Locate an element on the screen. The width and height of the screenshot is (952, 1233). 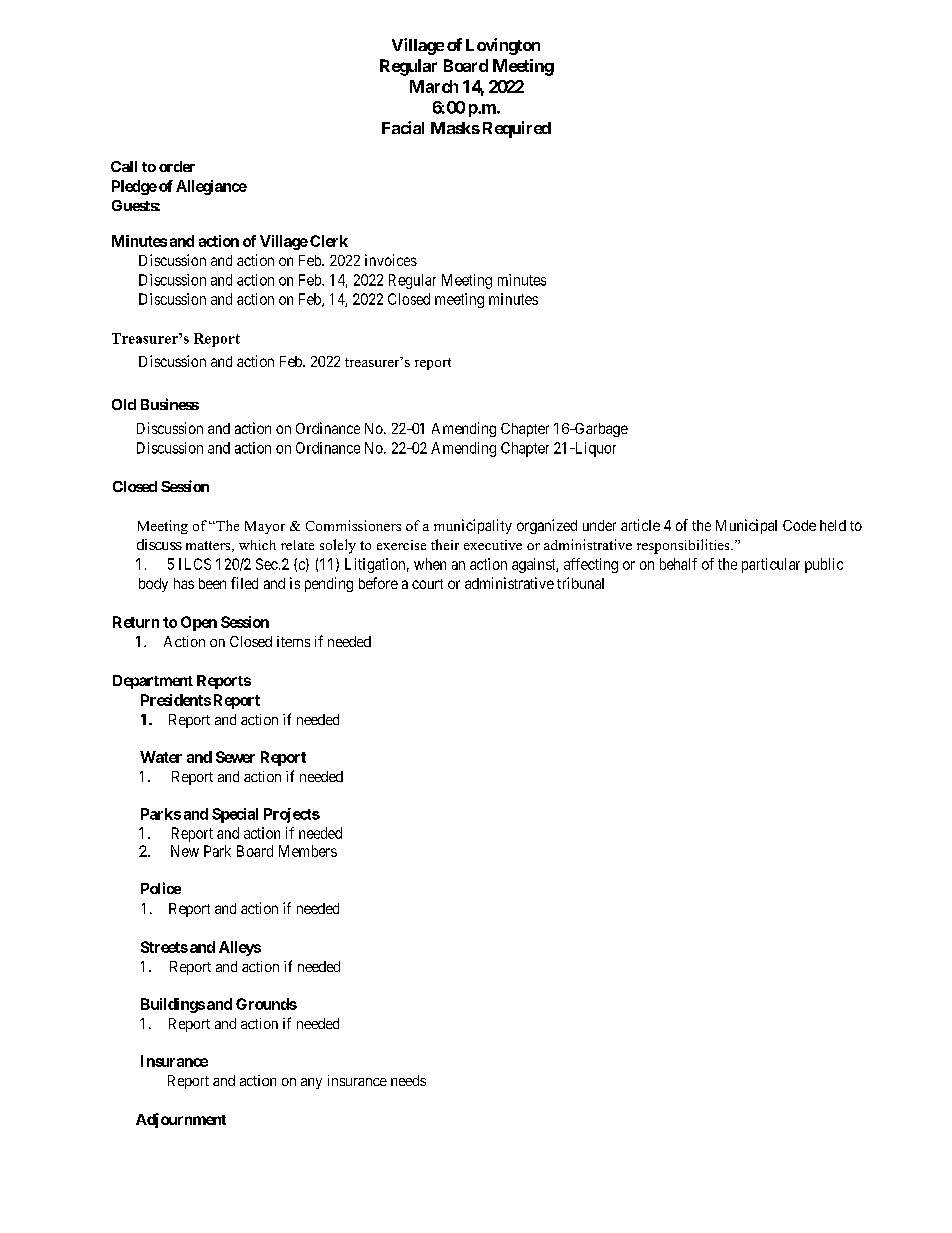
organized is located at coordinates (547, 526).
